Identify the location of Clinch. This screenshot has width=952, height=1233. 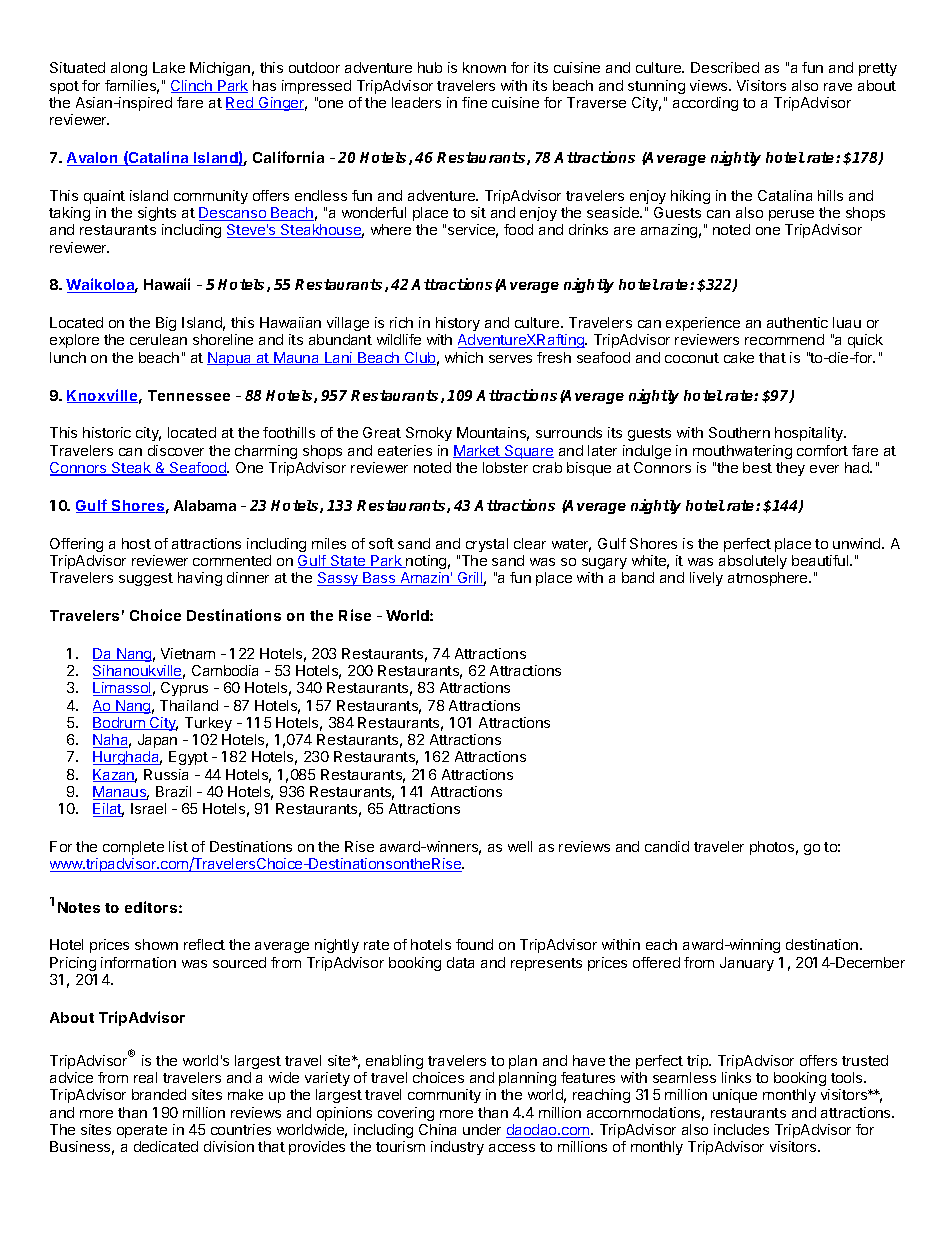
(192, 86).
